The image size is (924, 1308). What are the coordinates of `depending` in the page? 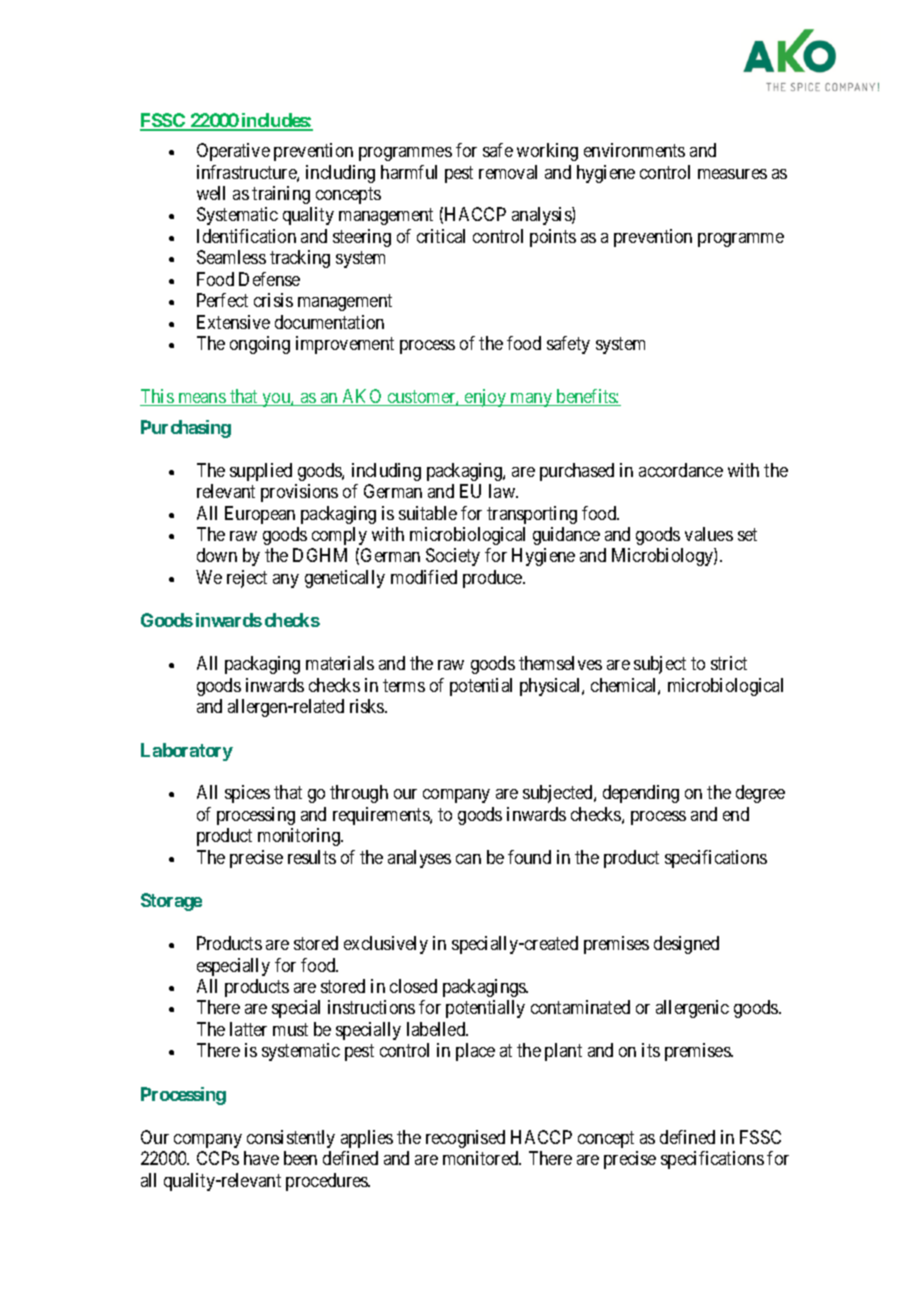 It's located at (641, 794).
